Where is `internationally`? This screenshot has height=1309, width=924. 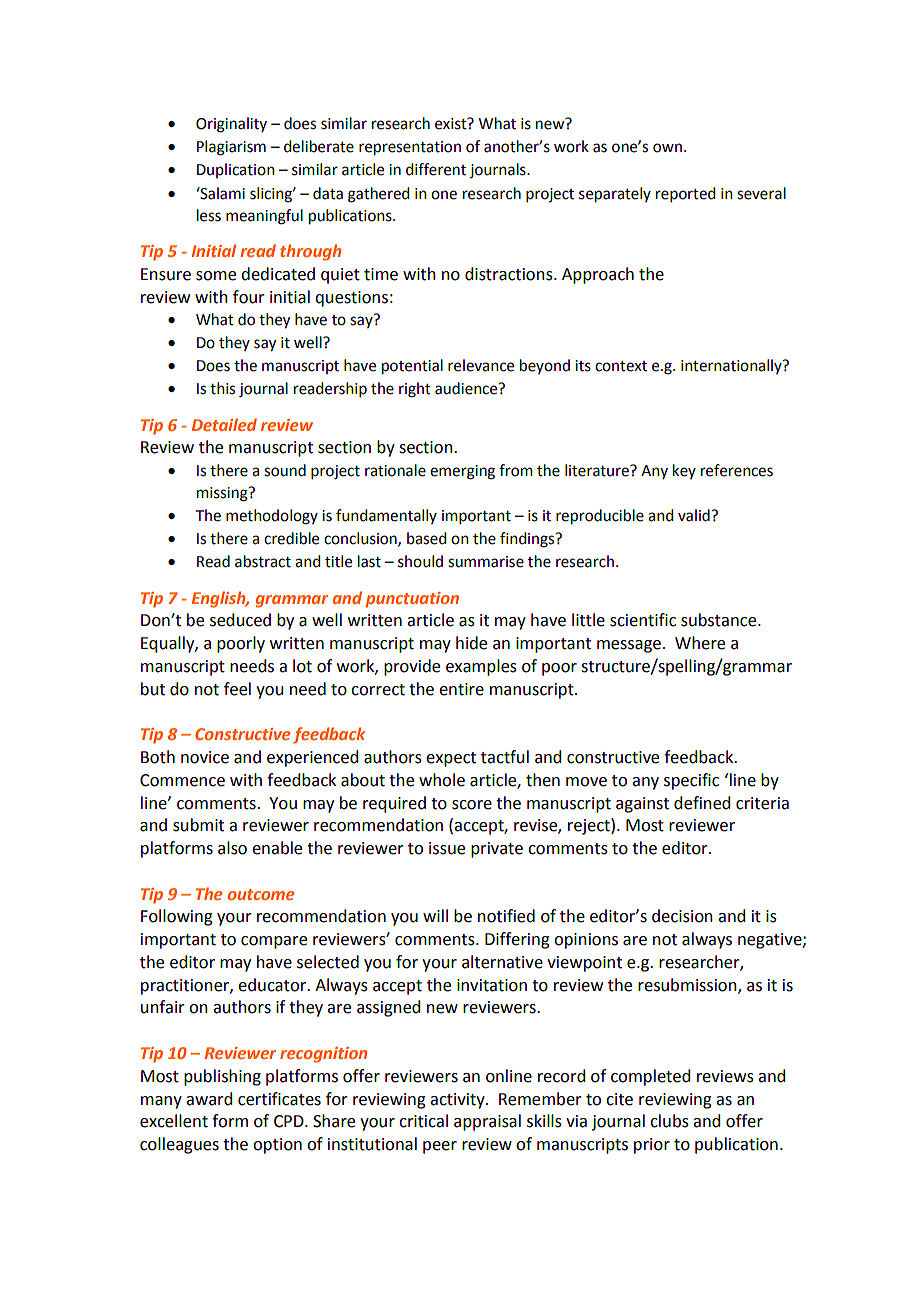 internationally is located at coordinates (732, 366).
